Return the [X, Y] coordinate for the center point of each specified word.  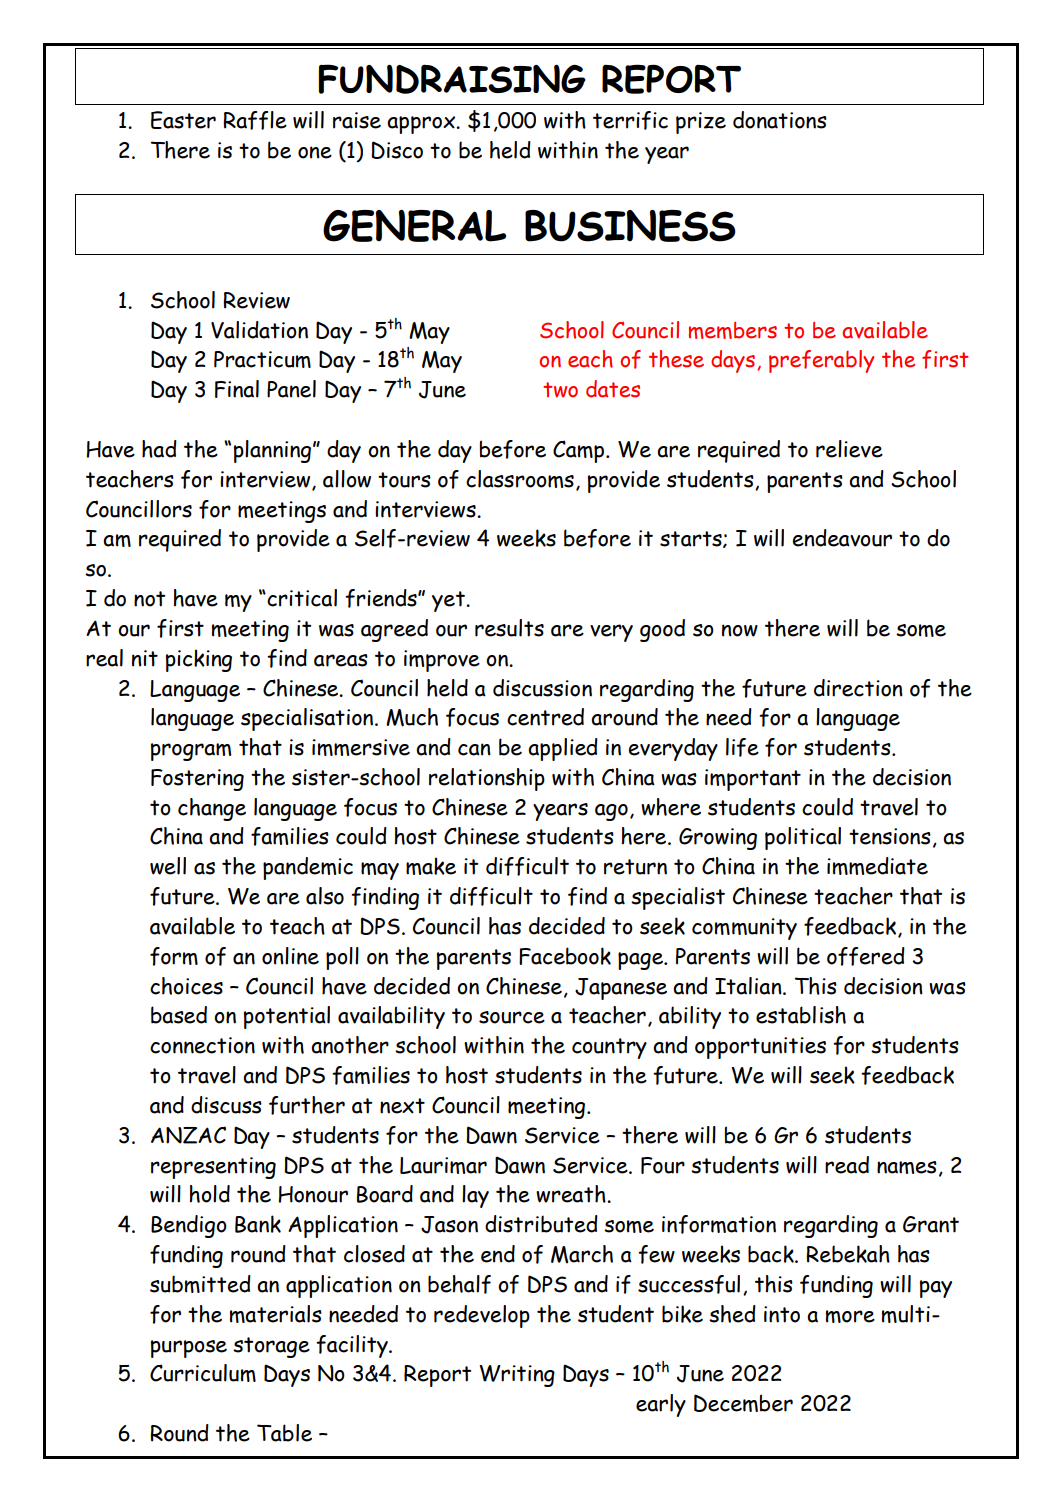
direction [858, 688]
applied [563, 749]
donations [780, 120]
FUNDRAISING [452, 79]
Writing [517, 1376]
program [191, 752]
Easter [183, 120]
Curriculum [203, 1373]
